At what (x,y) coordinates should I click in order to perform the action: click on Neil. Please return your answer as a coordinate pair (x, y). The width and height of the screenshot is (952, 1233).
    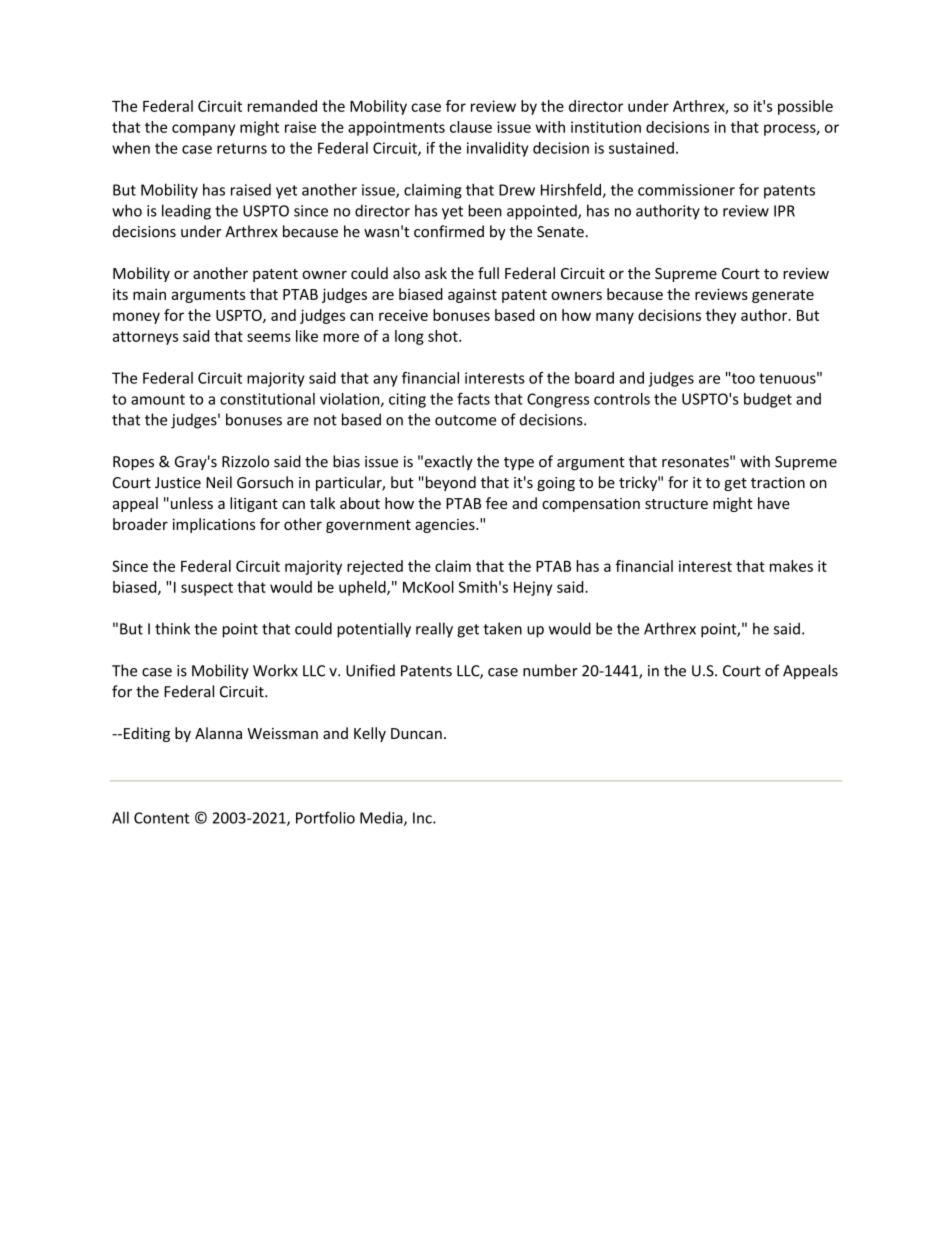
    Looking at the image, I should click on (219, 482).
